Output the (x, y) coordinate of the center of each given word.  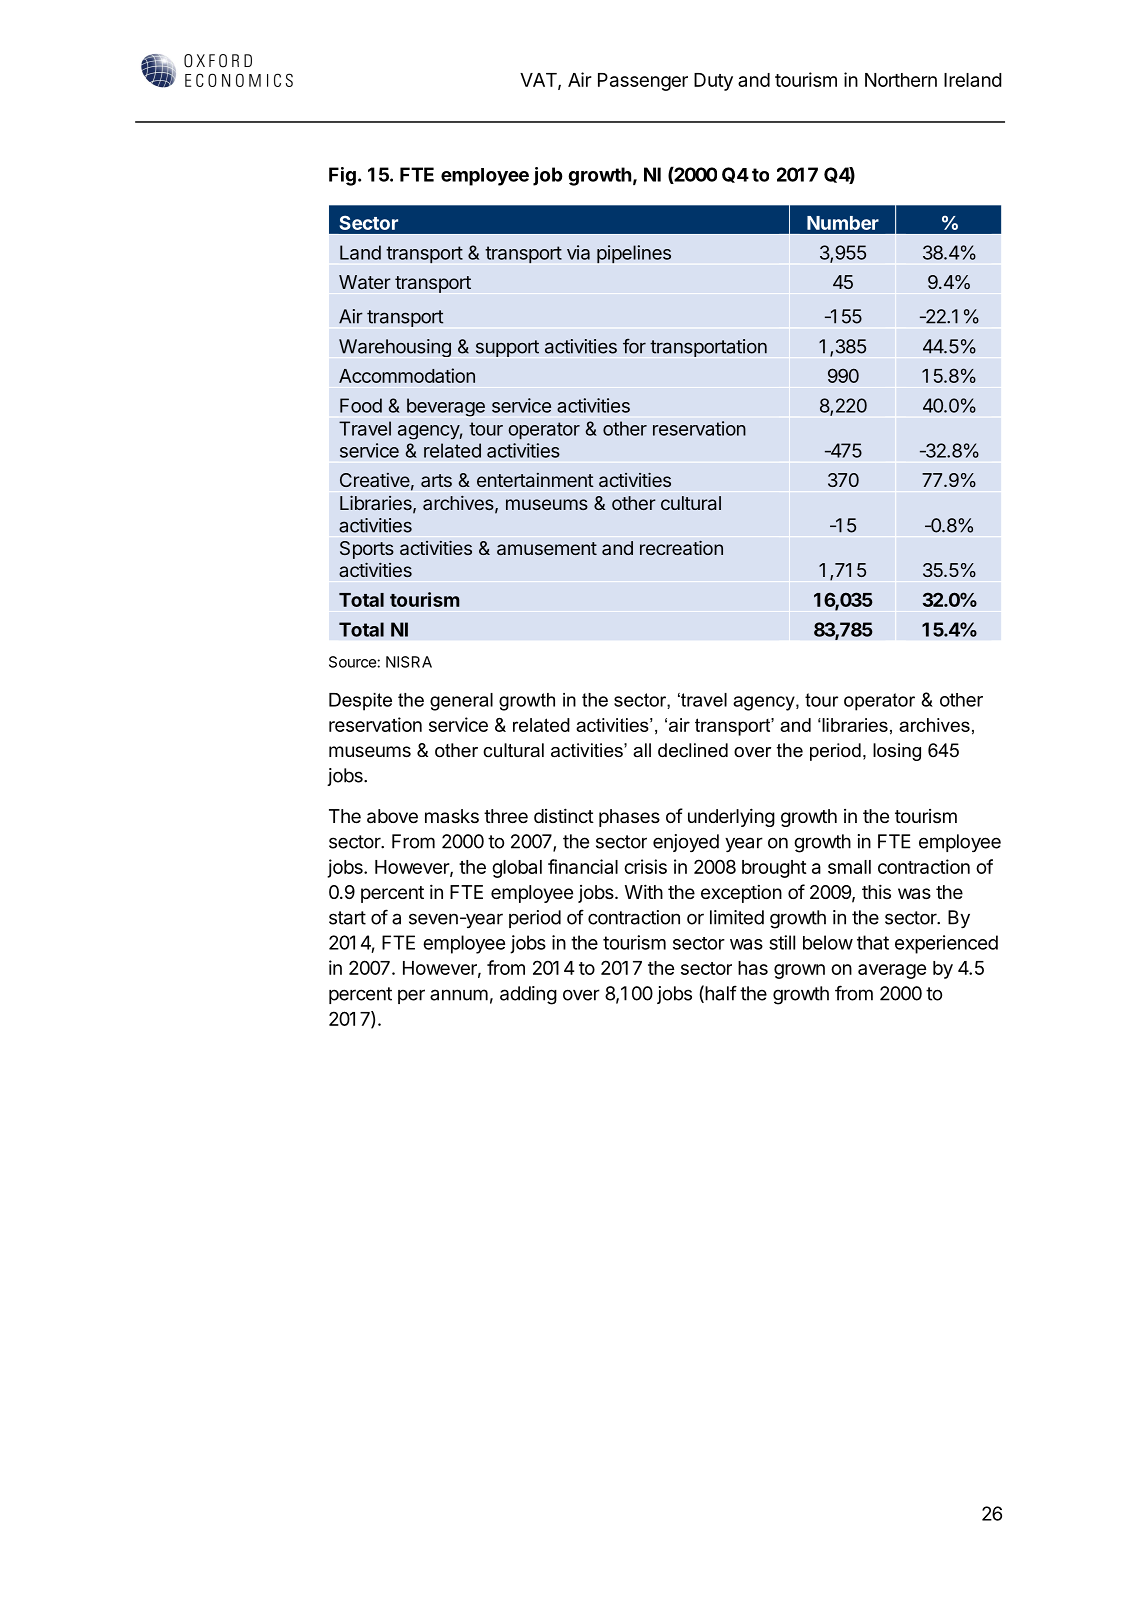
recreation (681, 547)
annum (459, 995)
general (461, 702)
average (892, 971)
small (849, 867)
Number (843, 223)
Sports (367, 550)
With (644, 891)
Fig (342, 176)
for (634, 346)
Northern (901, 80)
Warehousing (395, 348)
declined (693, 750)
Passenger (643, 82)
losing (897, 752)
